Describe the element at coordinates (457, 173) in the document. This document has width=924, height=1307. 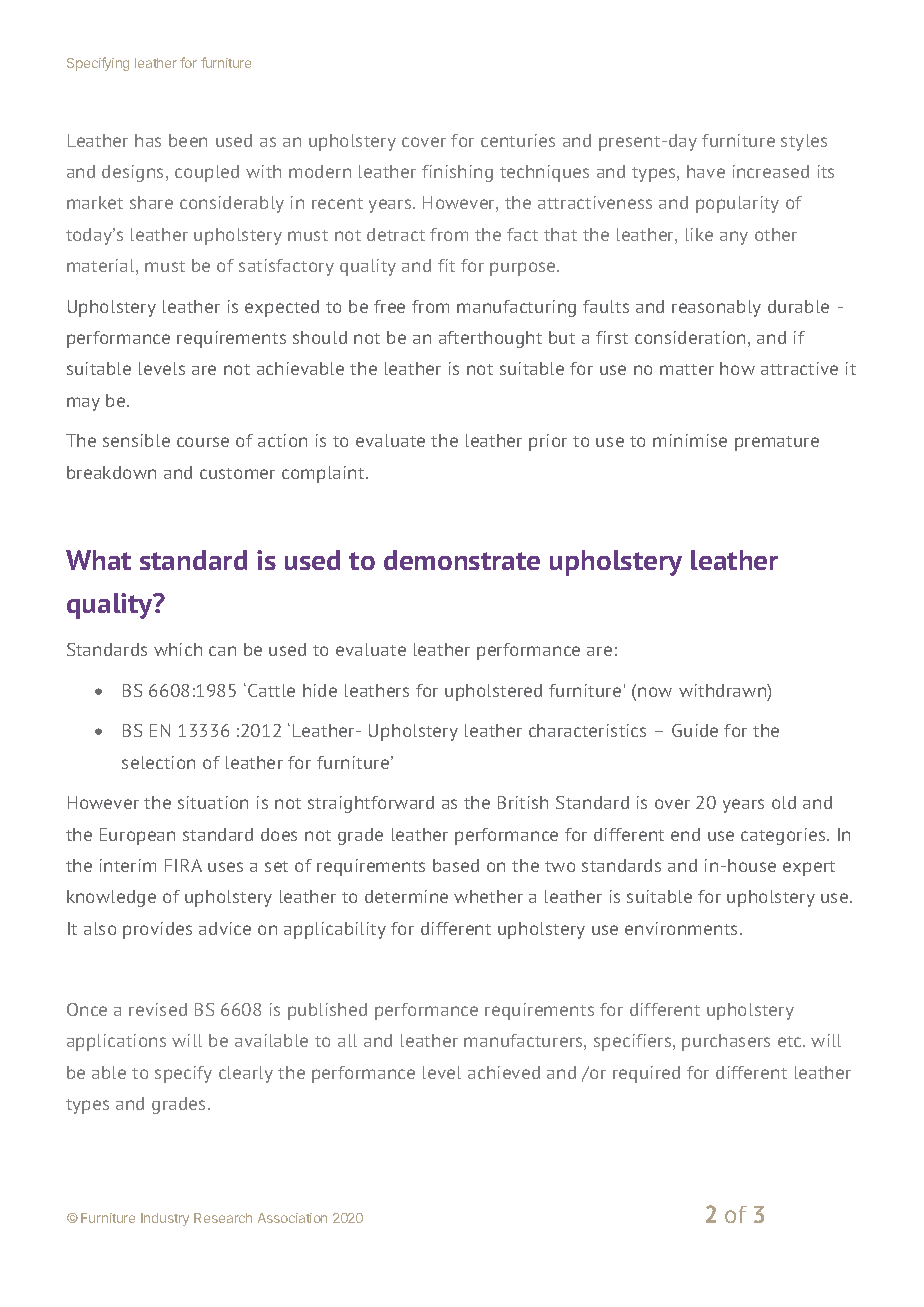
I see `finishing` at that location.
